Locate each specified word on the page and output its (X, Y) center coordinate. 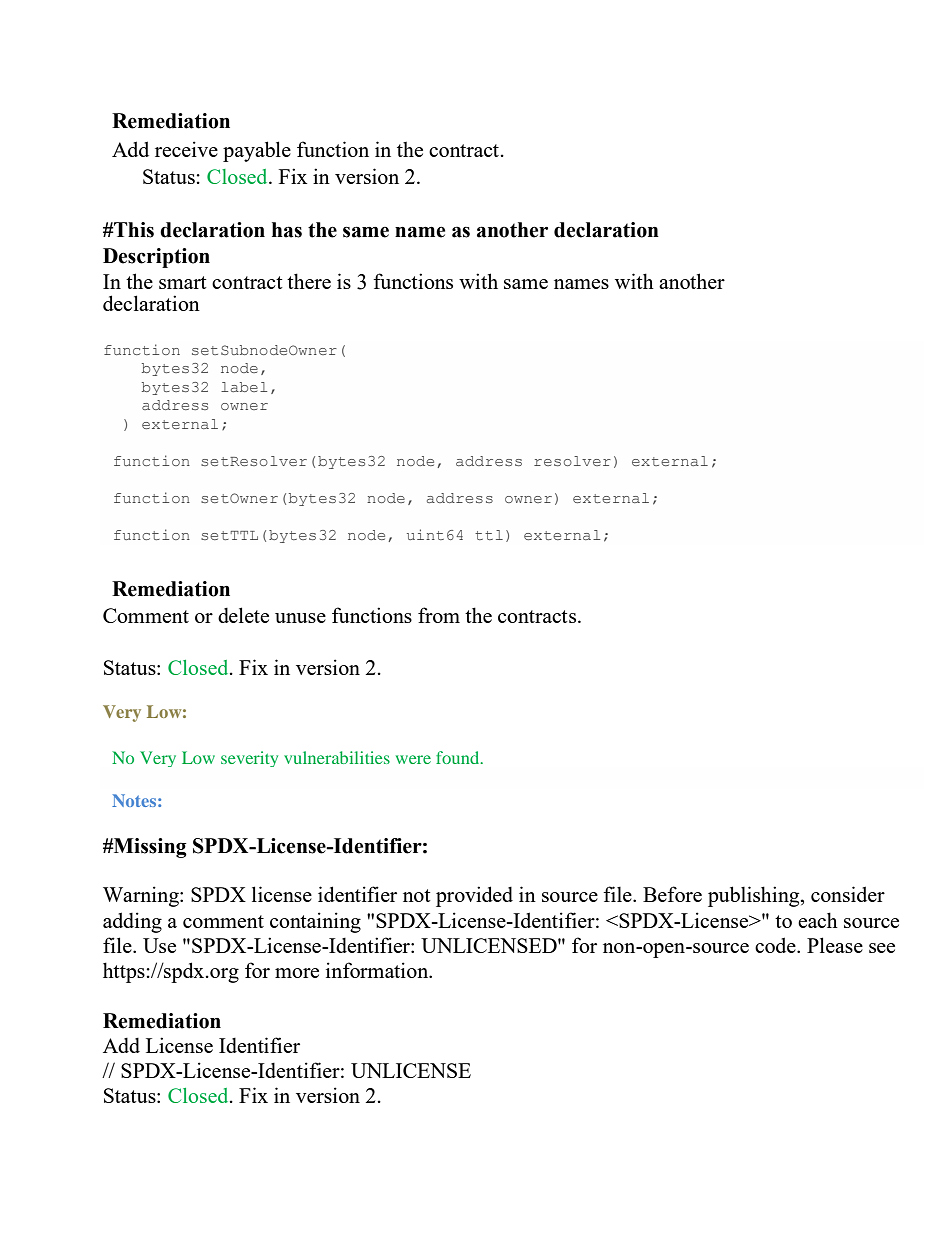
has (287, 230)
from (439, 615)
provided (474, 896)
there (309, 281)
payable (257, 151)
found (459, 757)
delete (243, 615)
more (297, 973)
